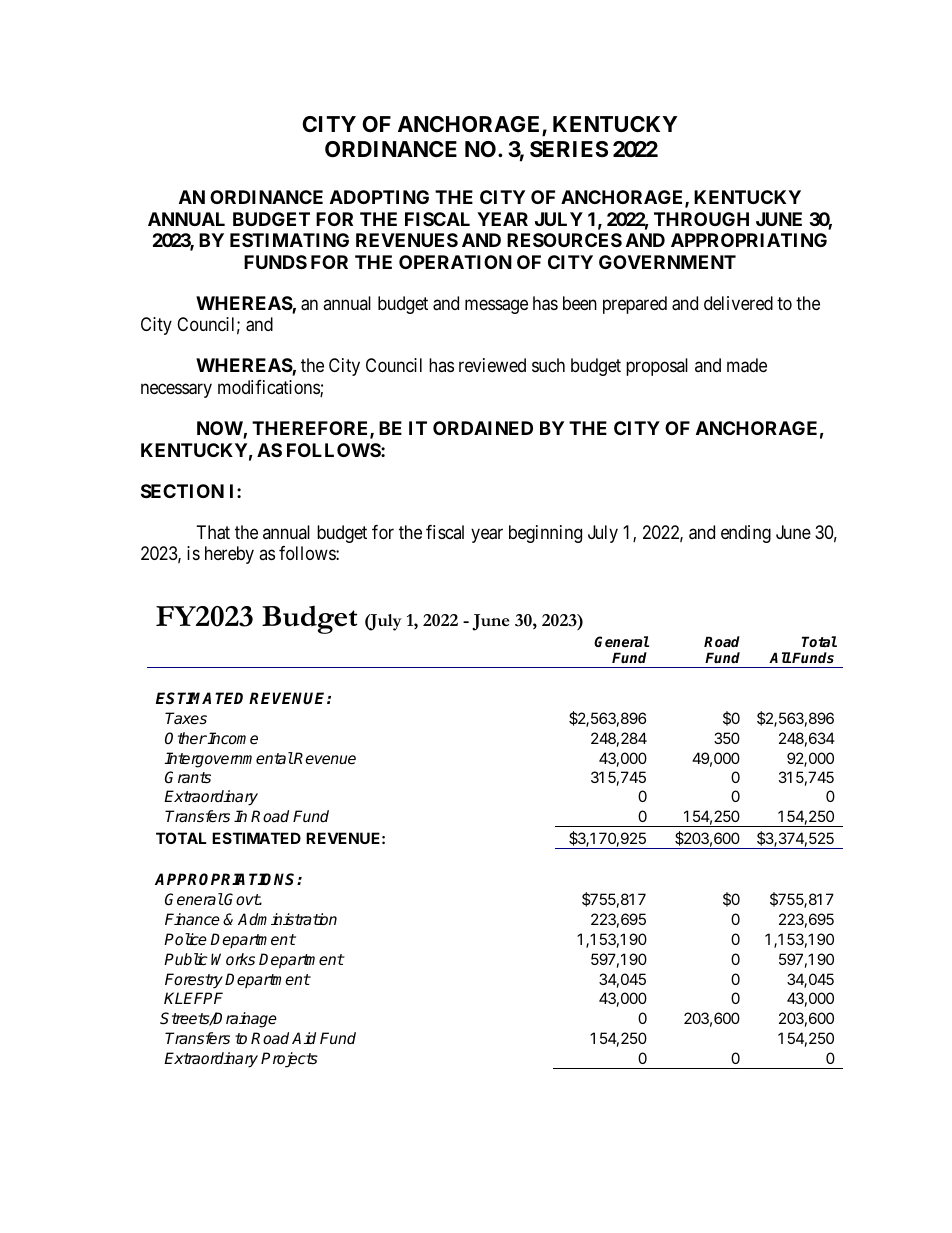 Image resolution: width=952 pixels, height=1233 pixels. Describe the element at coordinates (289, 240) in the screenshot. I see `ESTIMATING` at that location.
